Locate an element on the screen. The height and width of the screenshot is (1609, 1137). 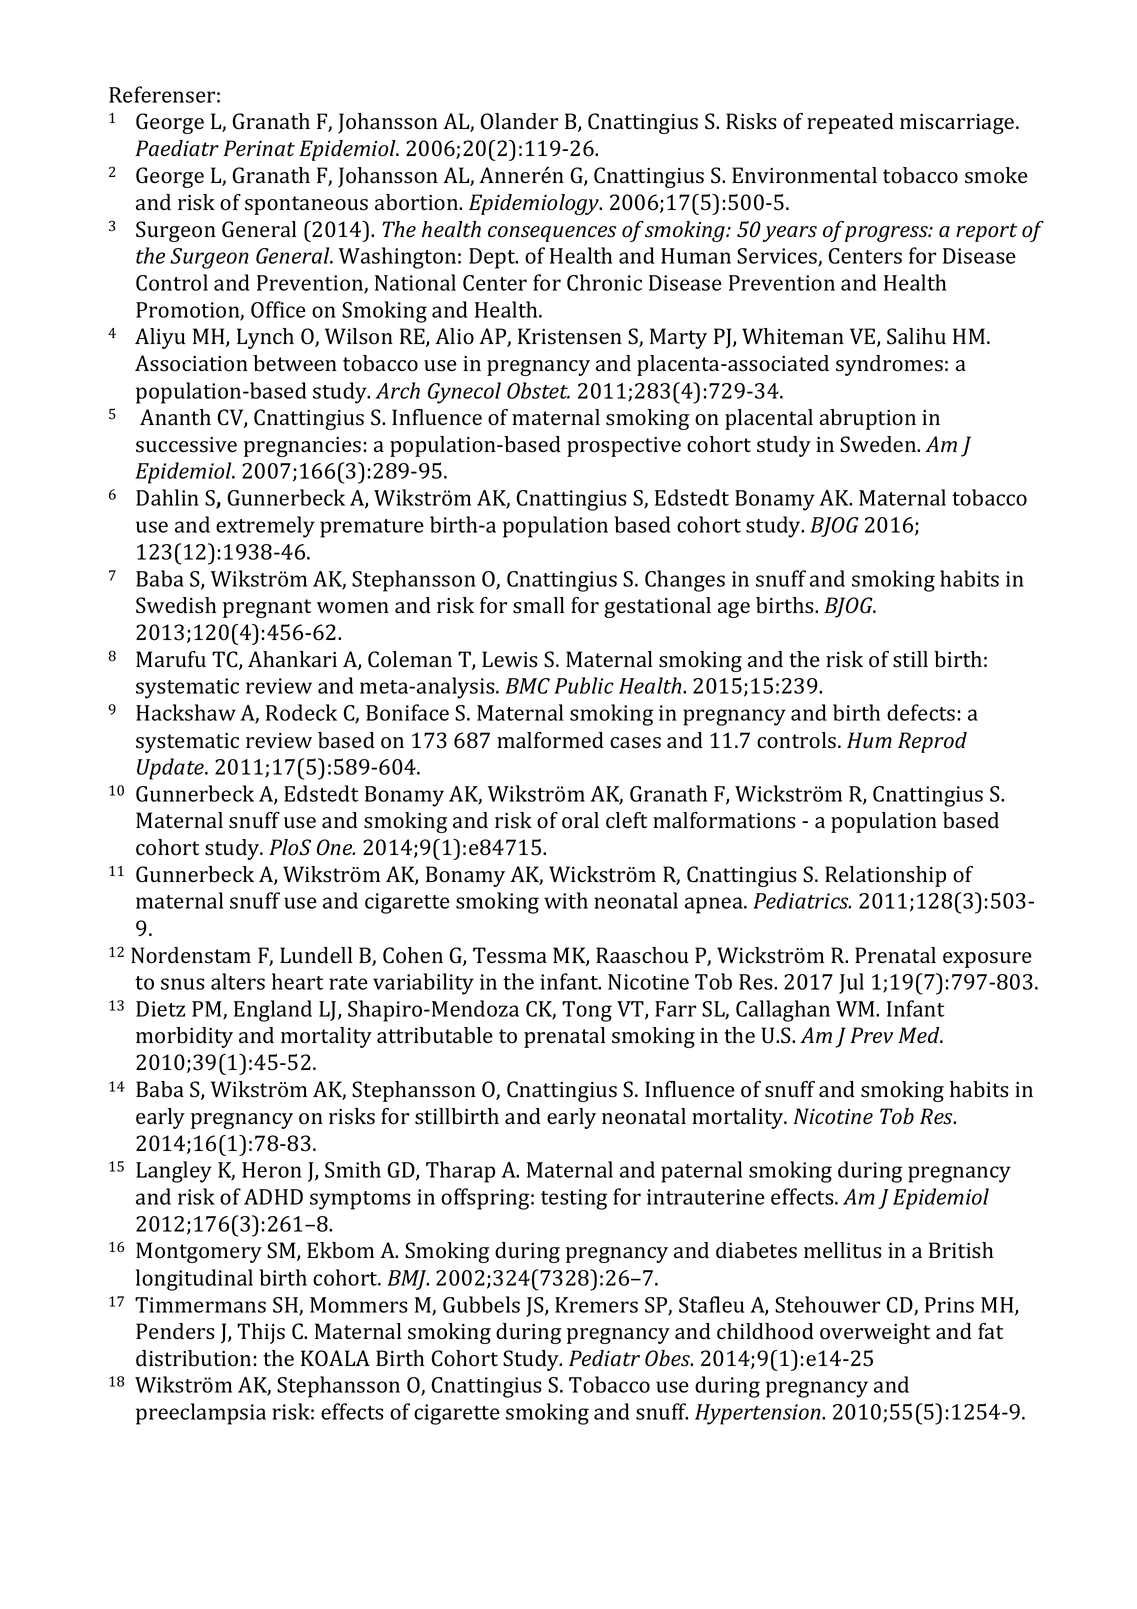
repeated is located at coordinates (850, 123).
